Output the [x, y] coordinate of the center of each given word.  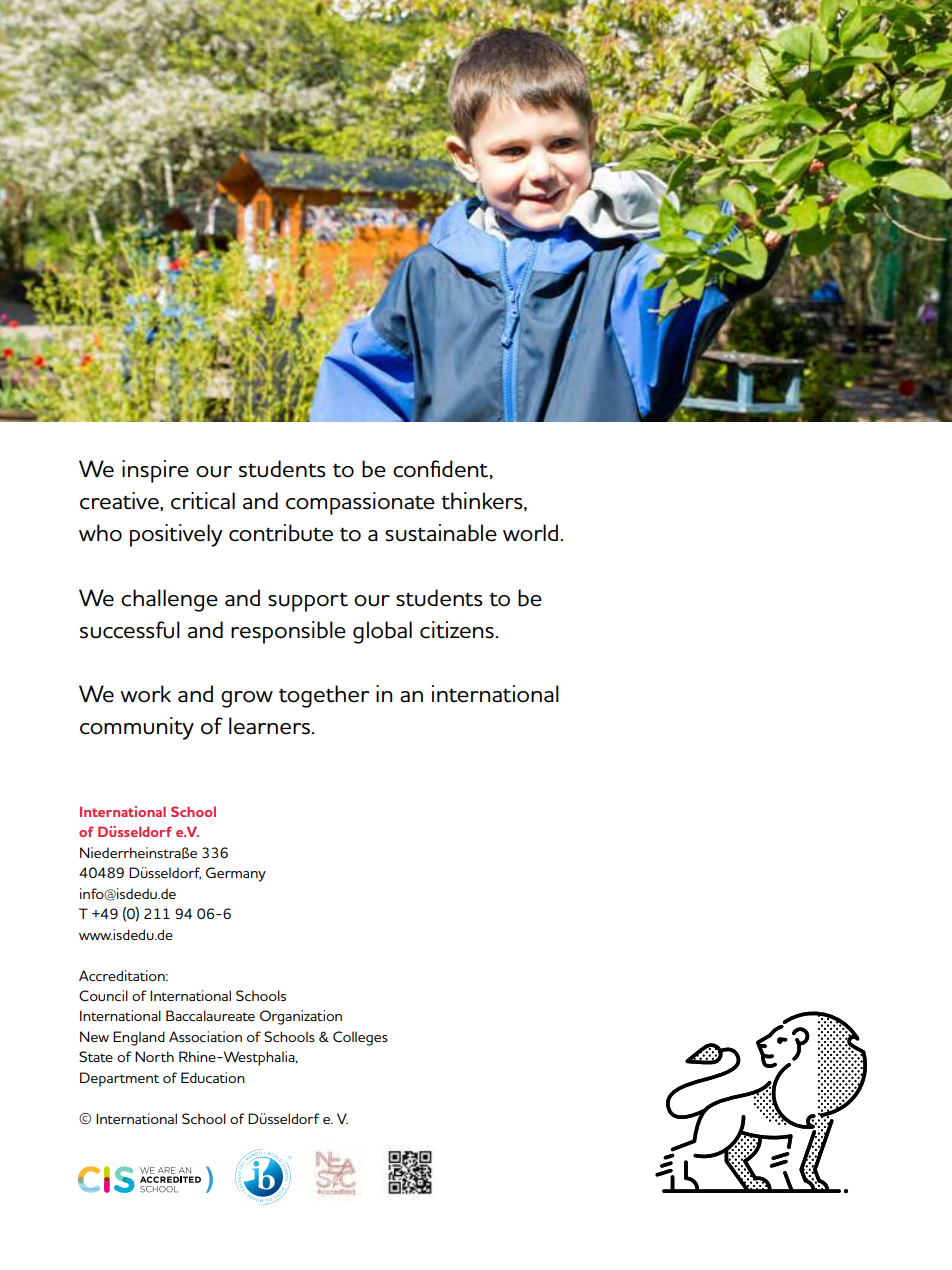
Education [213, 1077]
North [154, 1056]
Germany [236, 874]
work [145, 694]
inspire [155, 471]
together [324, 696]
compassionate [360, 503]
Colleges [360, 1038]
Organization [301, 1017]
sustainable [441, 533]
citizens [457, 630]
